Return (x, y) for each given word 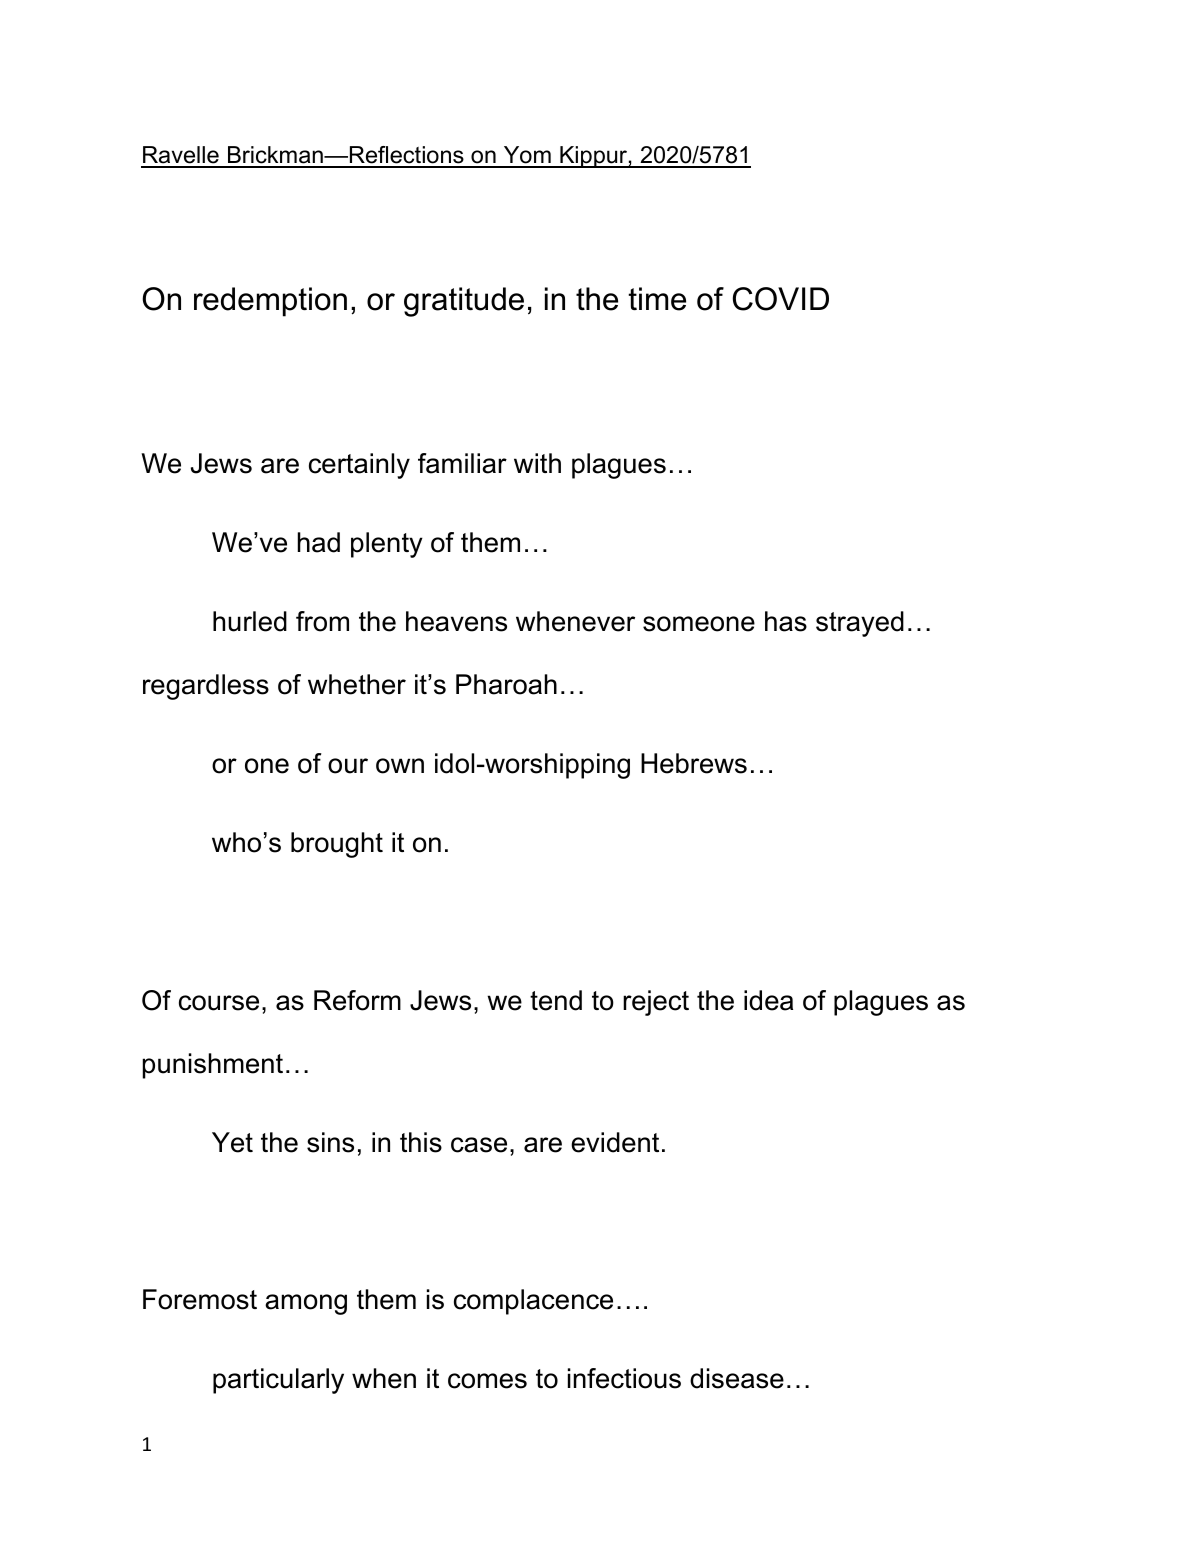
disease (737, 1378)
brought (337, 845)
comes (487, 1381)
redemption (270, 302)
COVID (781, 299)
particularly (278, 1381)
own (400, 766)
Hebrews (694, 763)
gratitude (464, 302)
